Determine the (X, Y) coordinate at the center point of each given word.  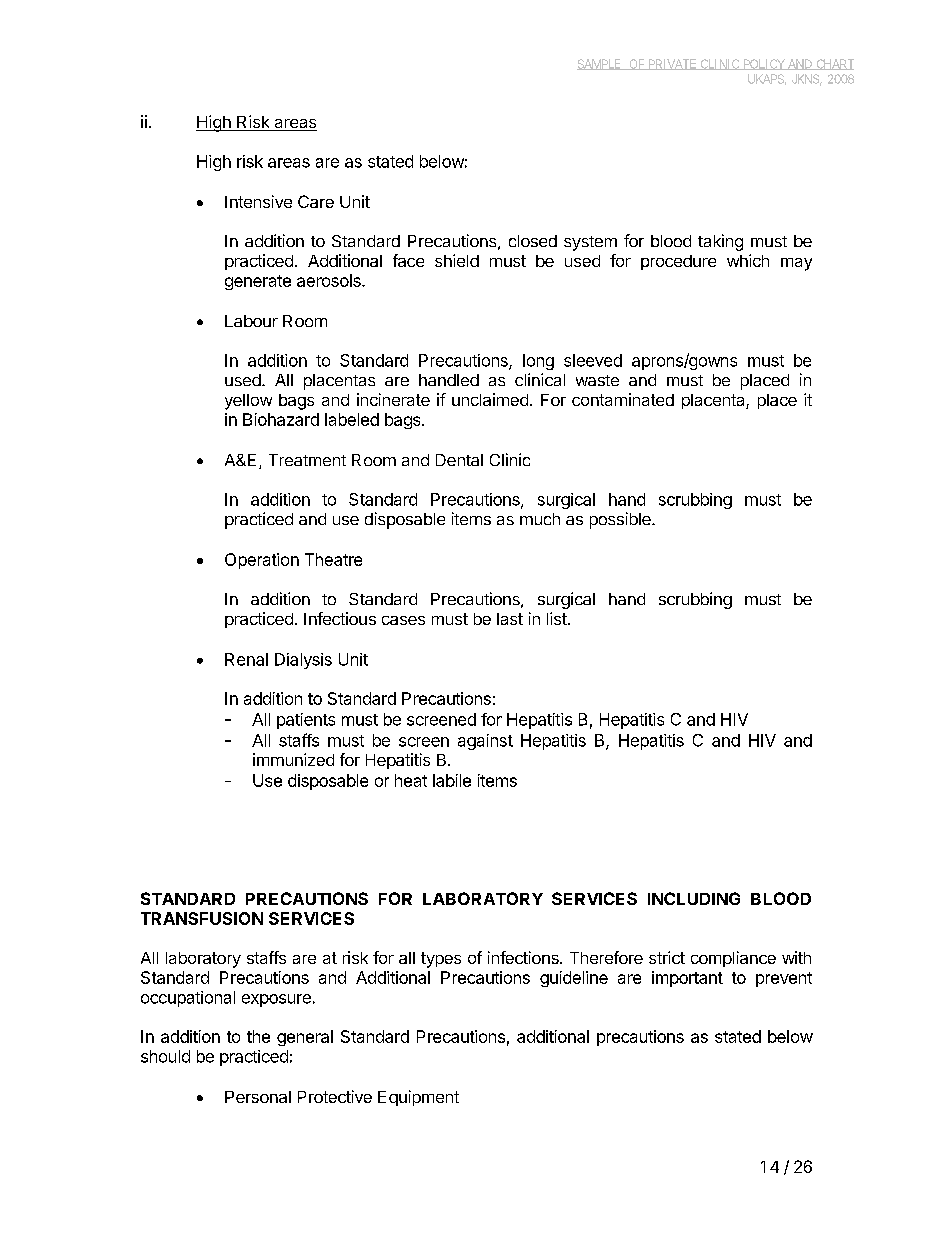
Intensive (258, 201)
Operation (262, 561)
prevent (784, 979)
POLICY (764, 64)
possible (621, 520)
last (510, 619)
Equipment (418, 1098)
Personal (258, 1097)
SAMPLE (600, 64)
